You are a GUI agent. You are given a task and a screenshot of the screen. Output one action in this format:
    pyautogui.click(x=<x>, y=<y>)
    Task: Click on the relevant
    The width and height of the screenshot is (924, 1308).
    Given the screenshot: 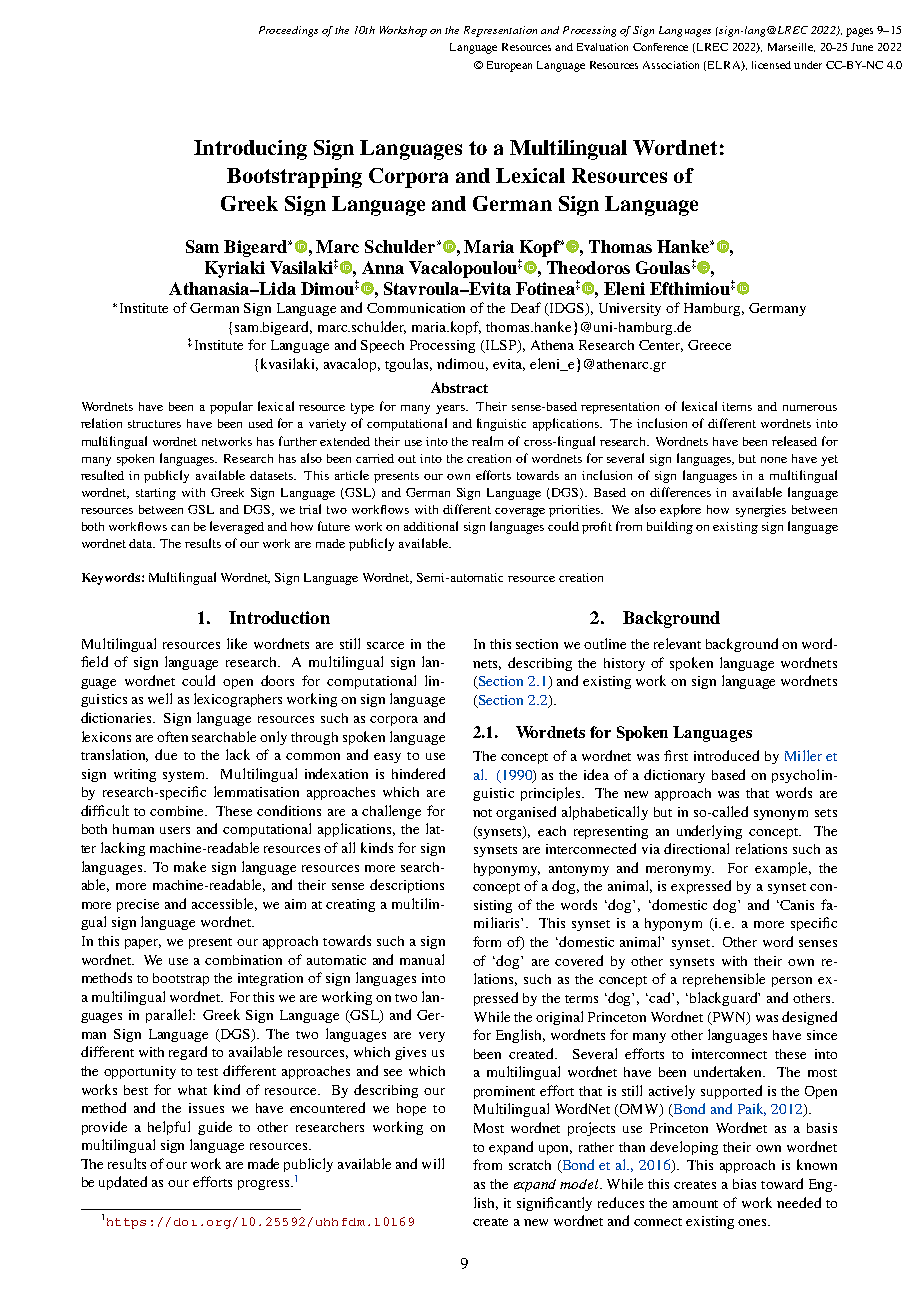 What is the action you would take?
    pyautogui.click(x=677, y=643)
